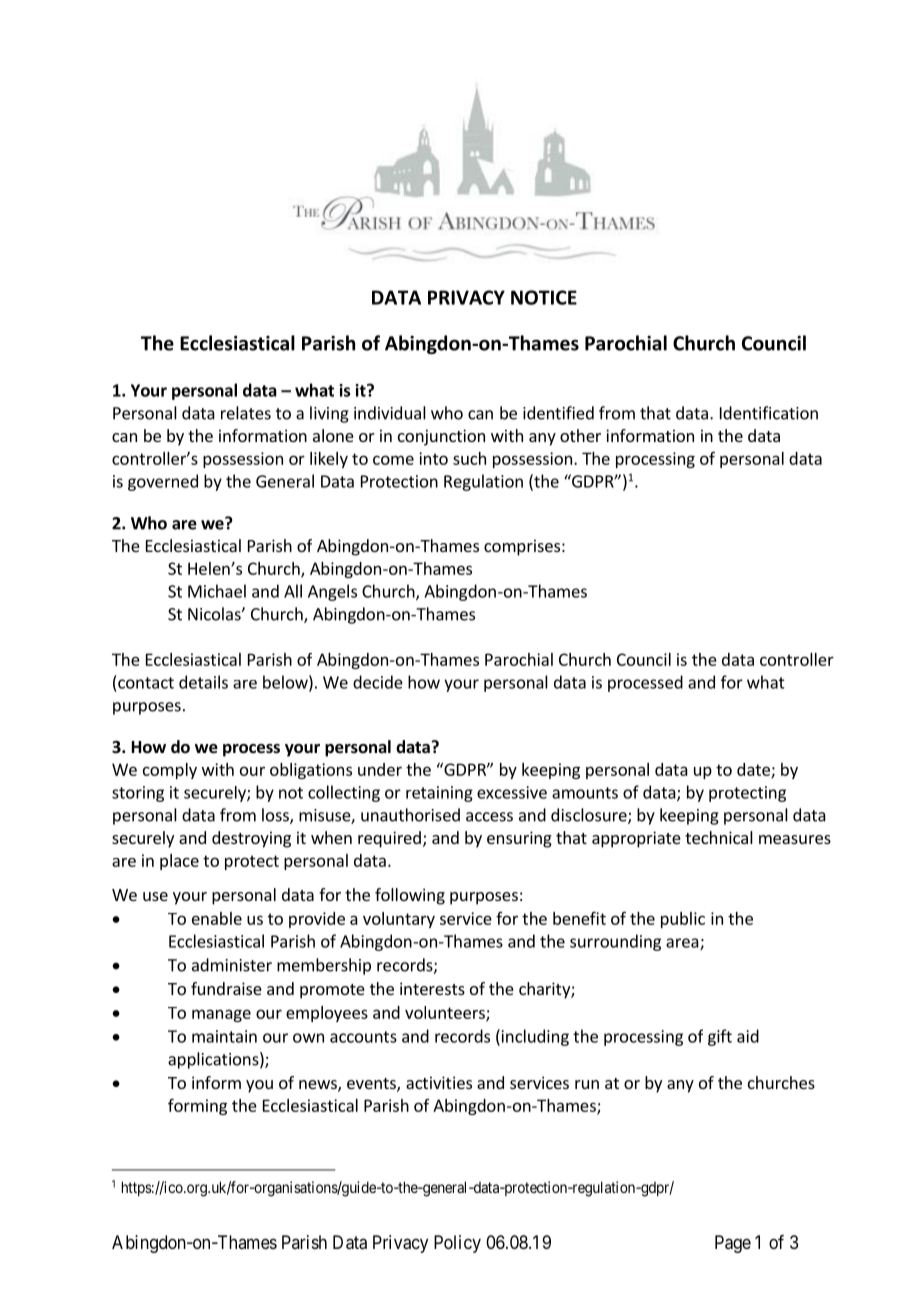 This screenshot has height=1308, width=924. What do you see at coordinates (197, 1106) in the screenshot?
I see `forming` at bounding box center [197, 1106].
